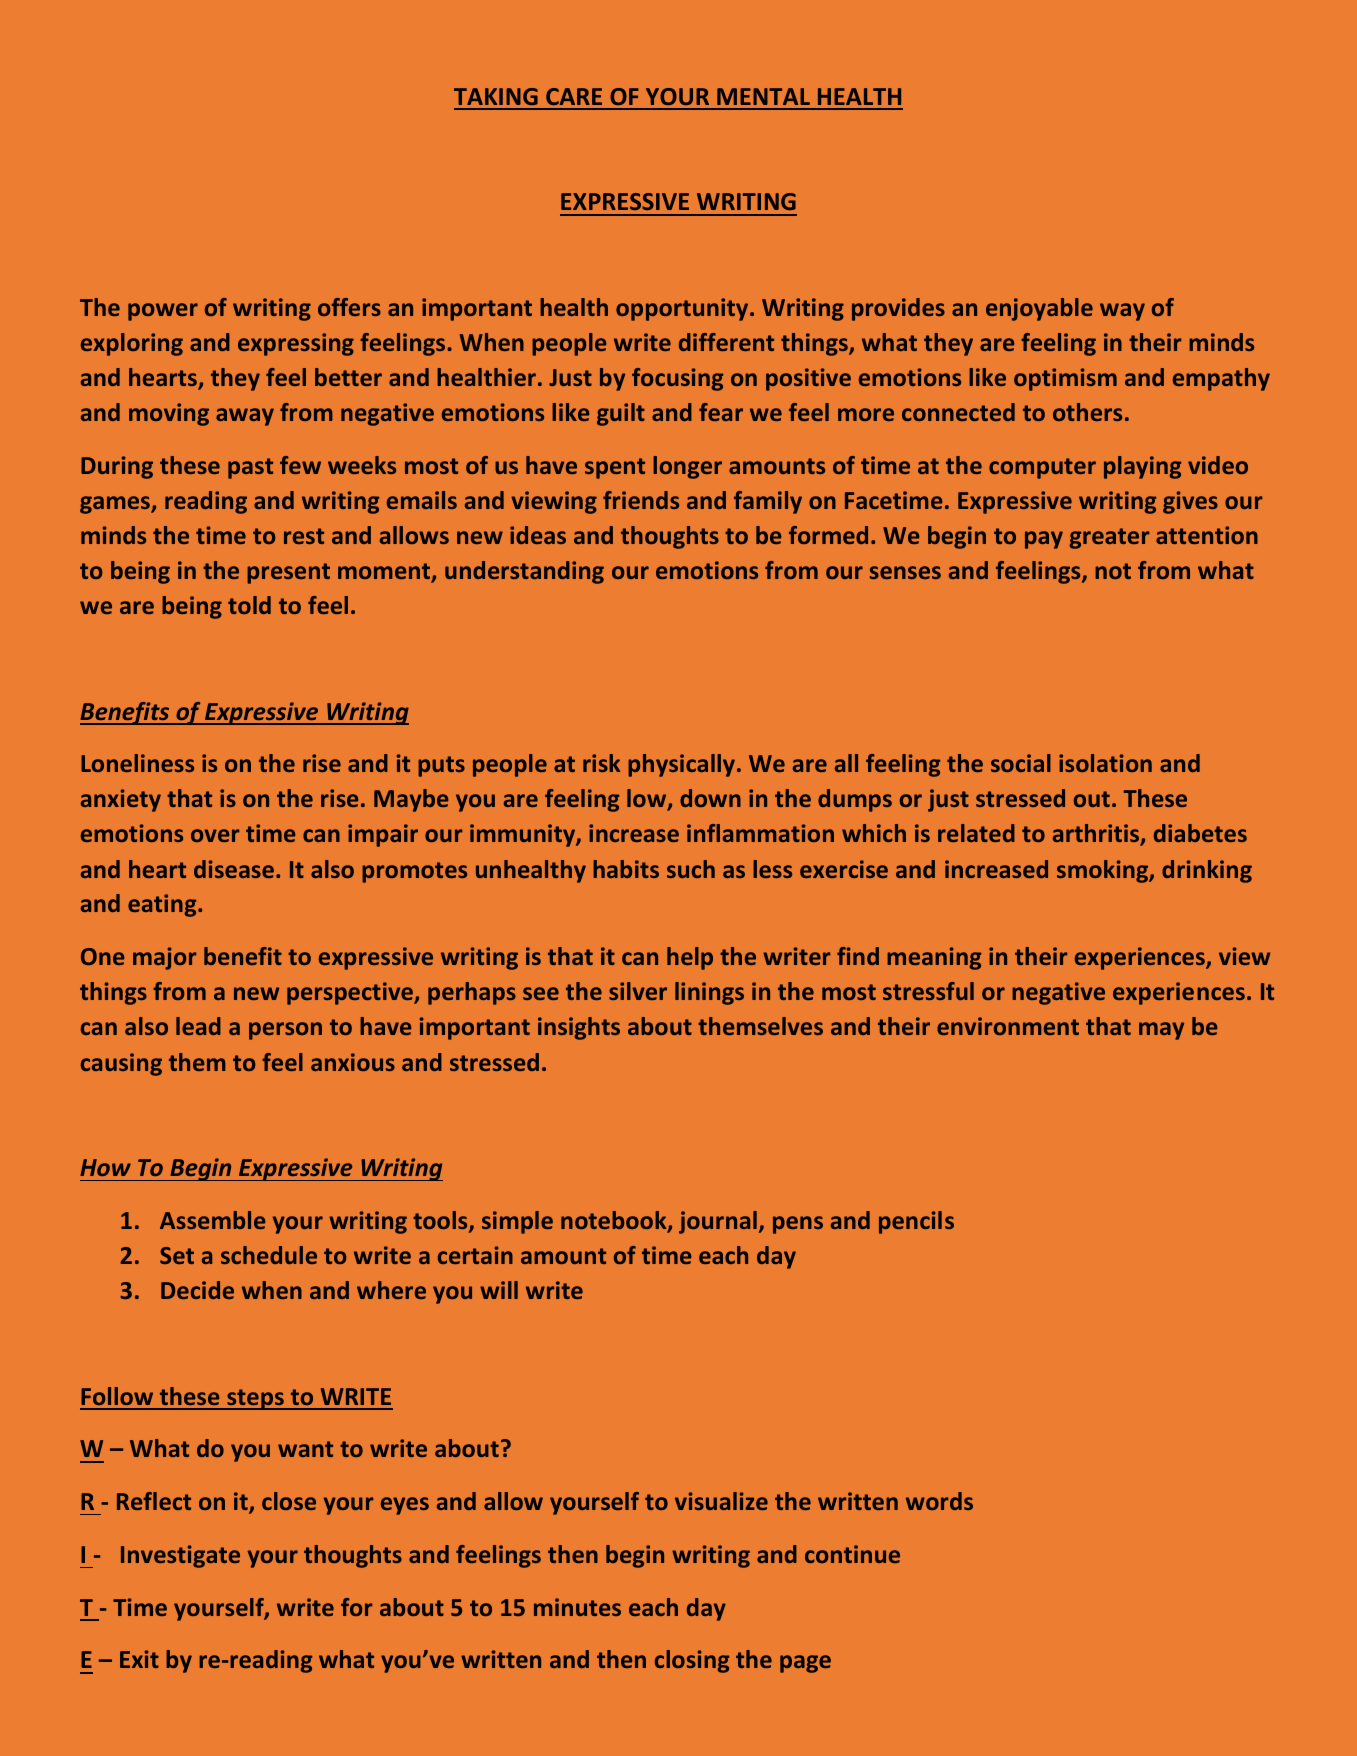 The height and width of the screenshot is (1756, 1357). What do you see at coordinates (197, 1290) in the screenshot?
I see `Decide` at bounding box center [197, 1290].
